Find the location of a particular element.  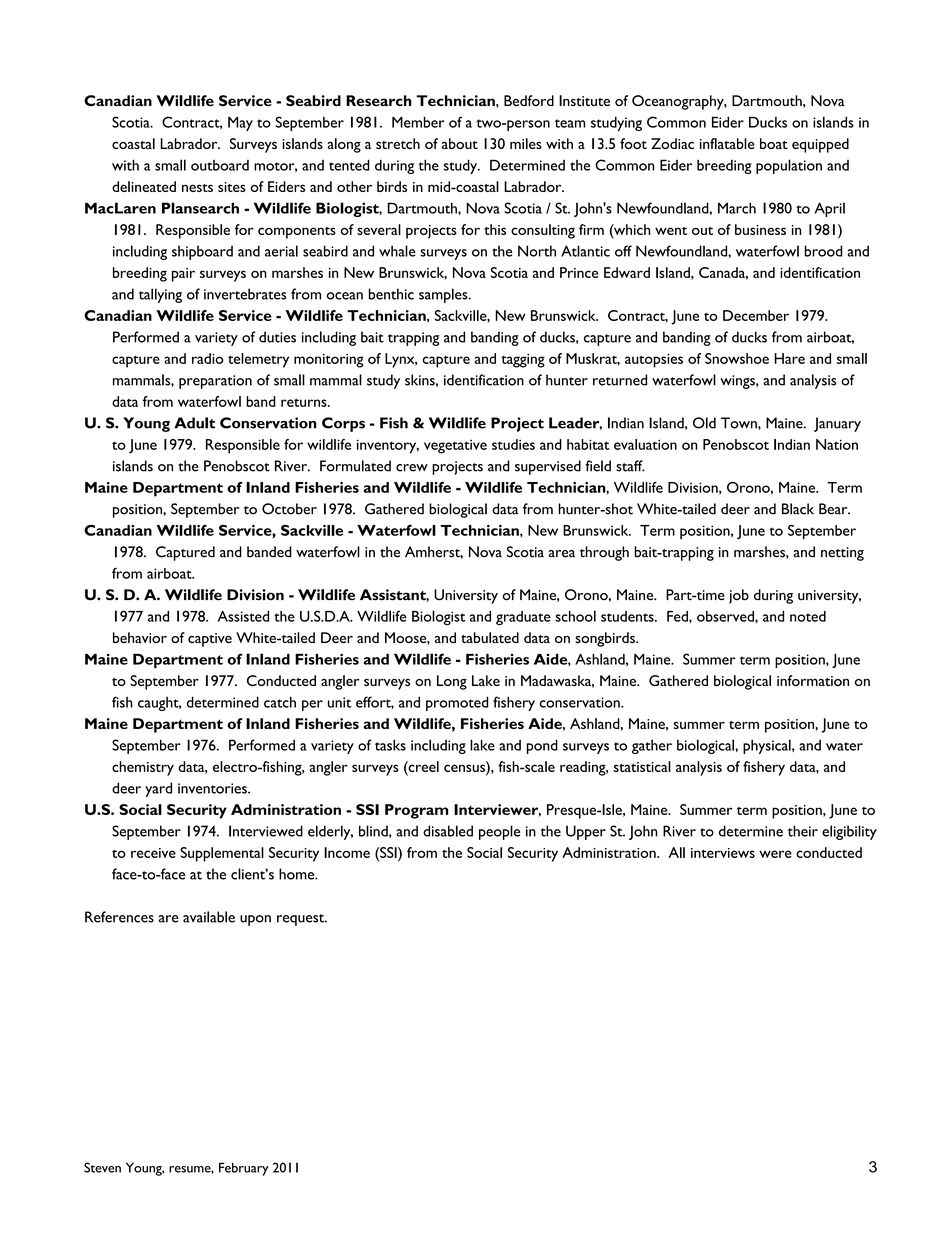

May is located at coordinates (240, 124).
